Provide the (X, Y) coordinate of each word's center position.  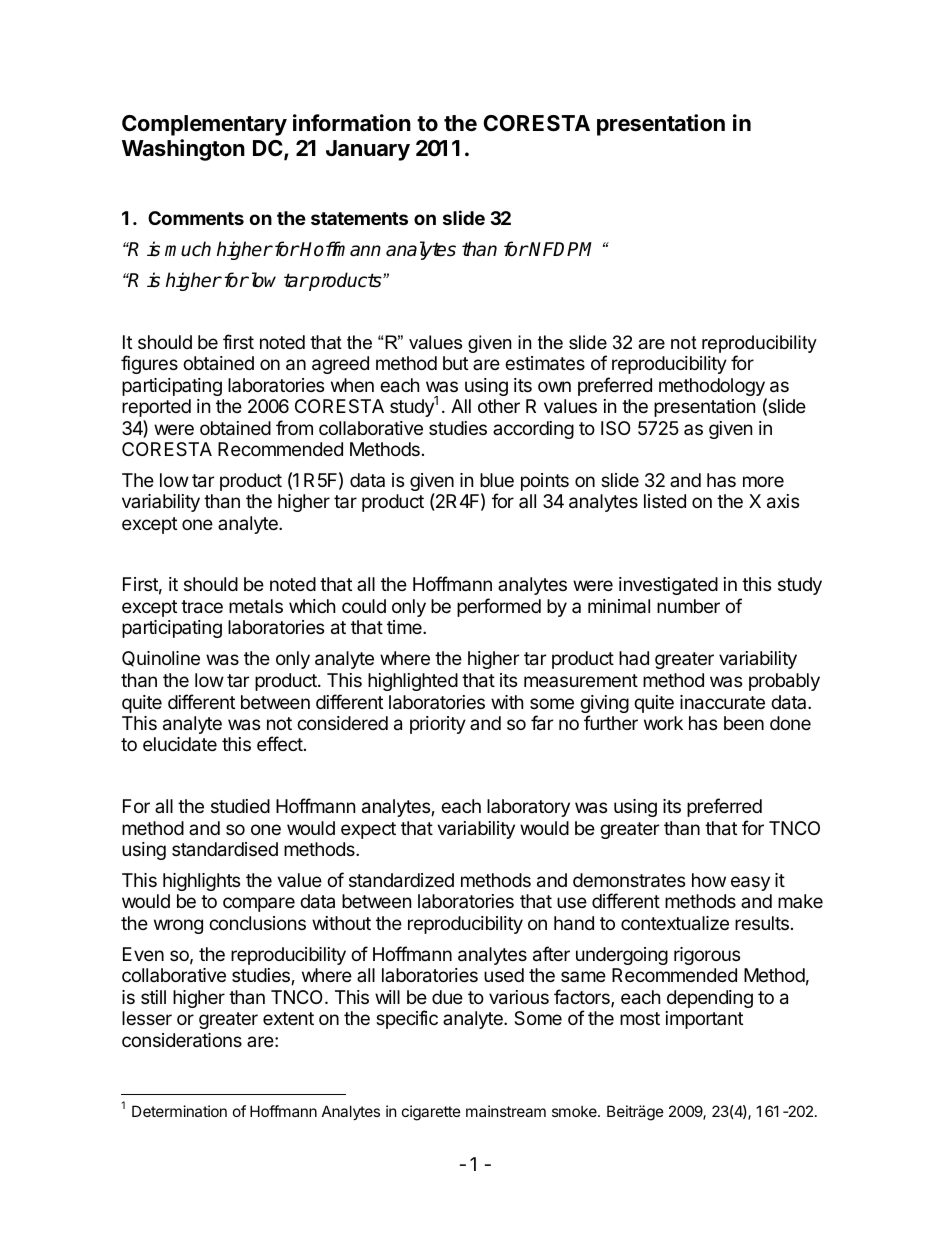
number (688, 606)
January (368, 150)
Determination (179, 1111)
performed (499, 607)
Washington (183, 150)
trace (202, 607)
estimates (545, 363)
